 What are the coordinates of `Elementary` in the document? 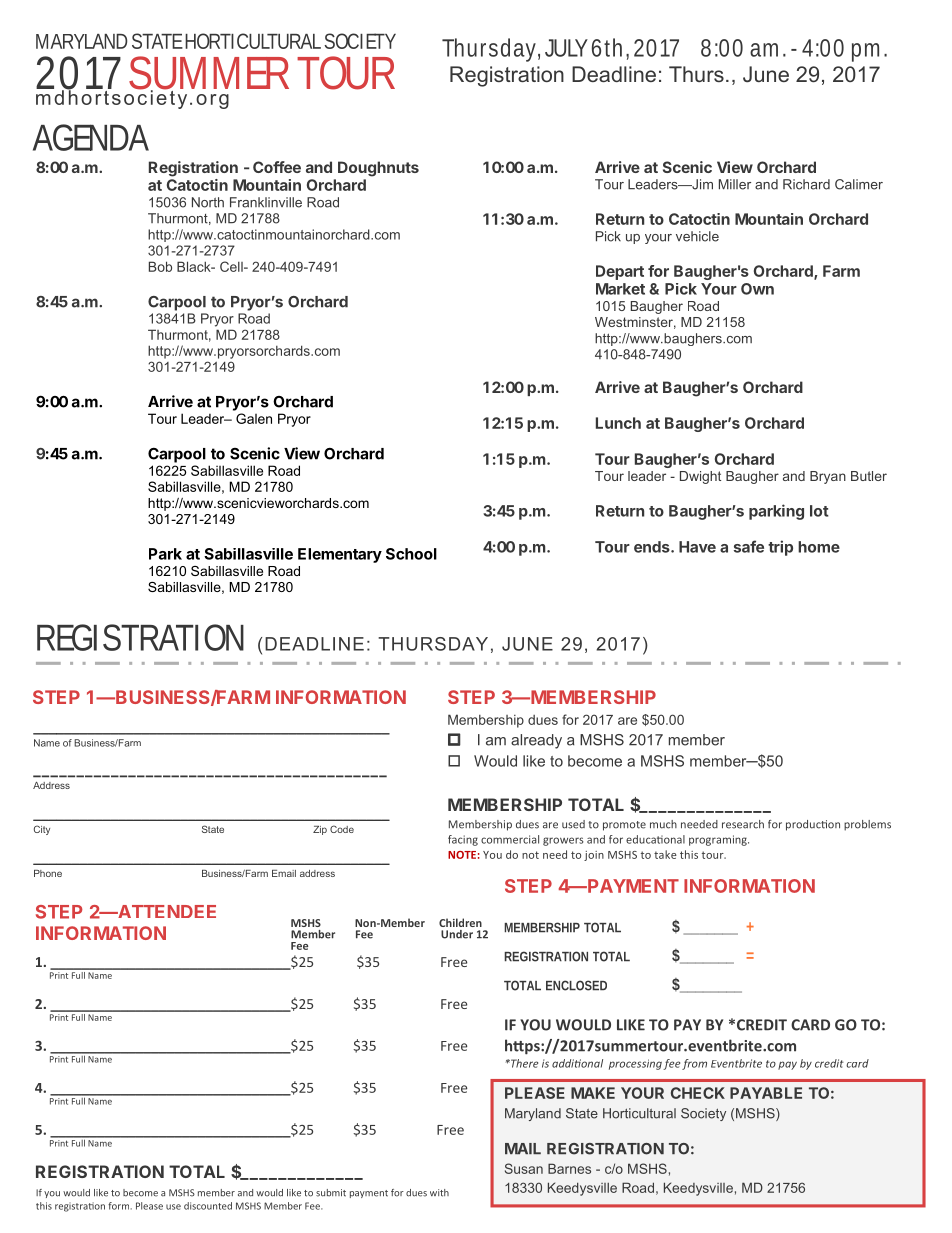 It's located at (340, 555).
